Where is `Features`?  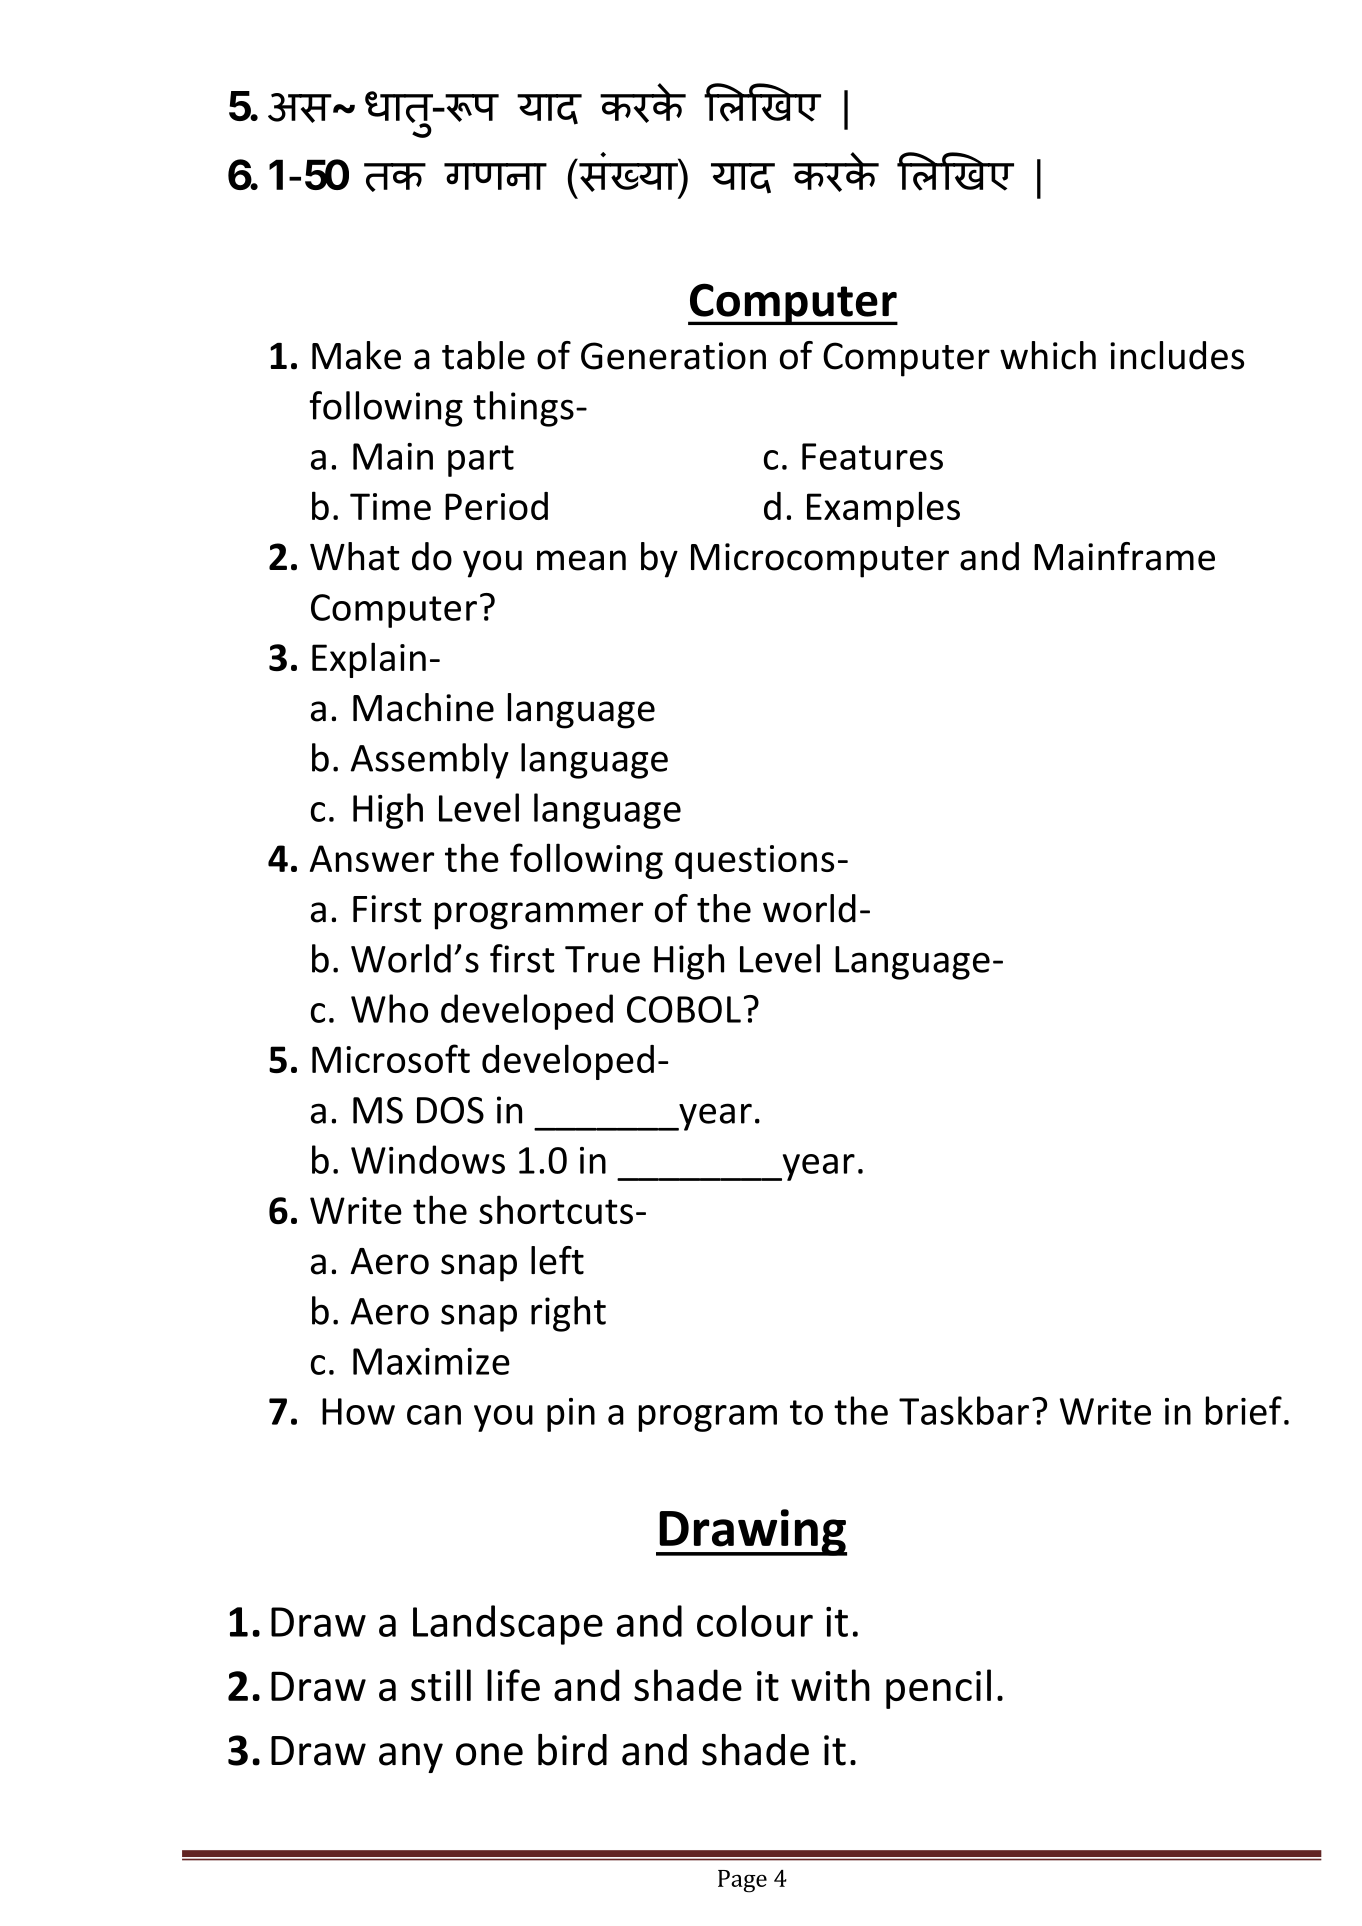
Features is located at coordinates (872, 456).
